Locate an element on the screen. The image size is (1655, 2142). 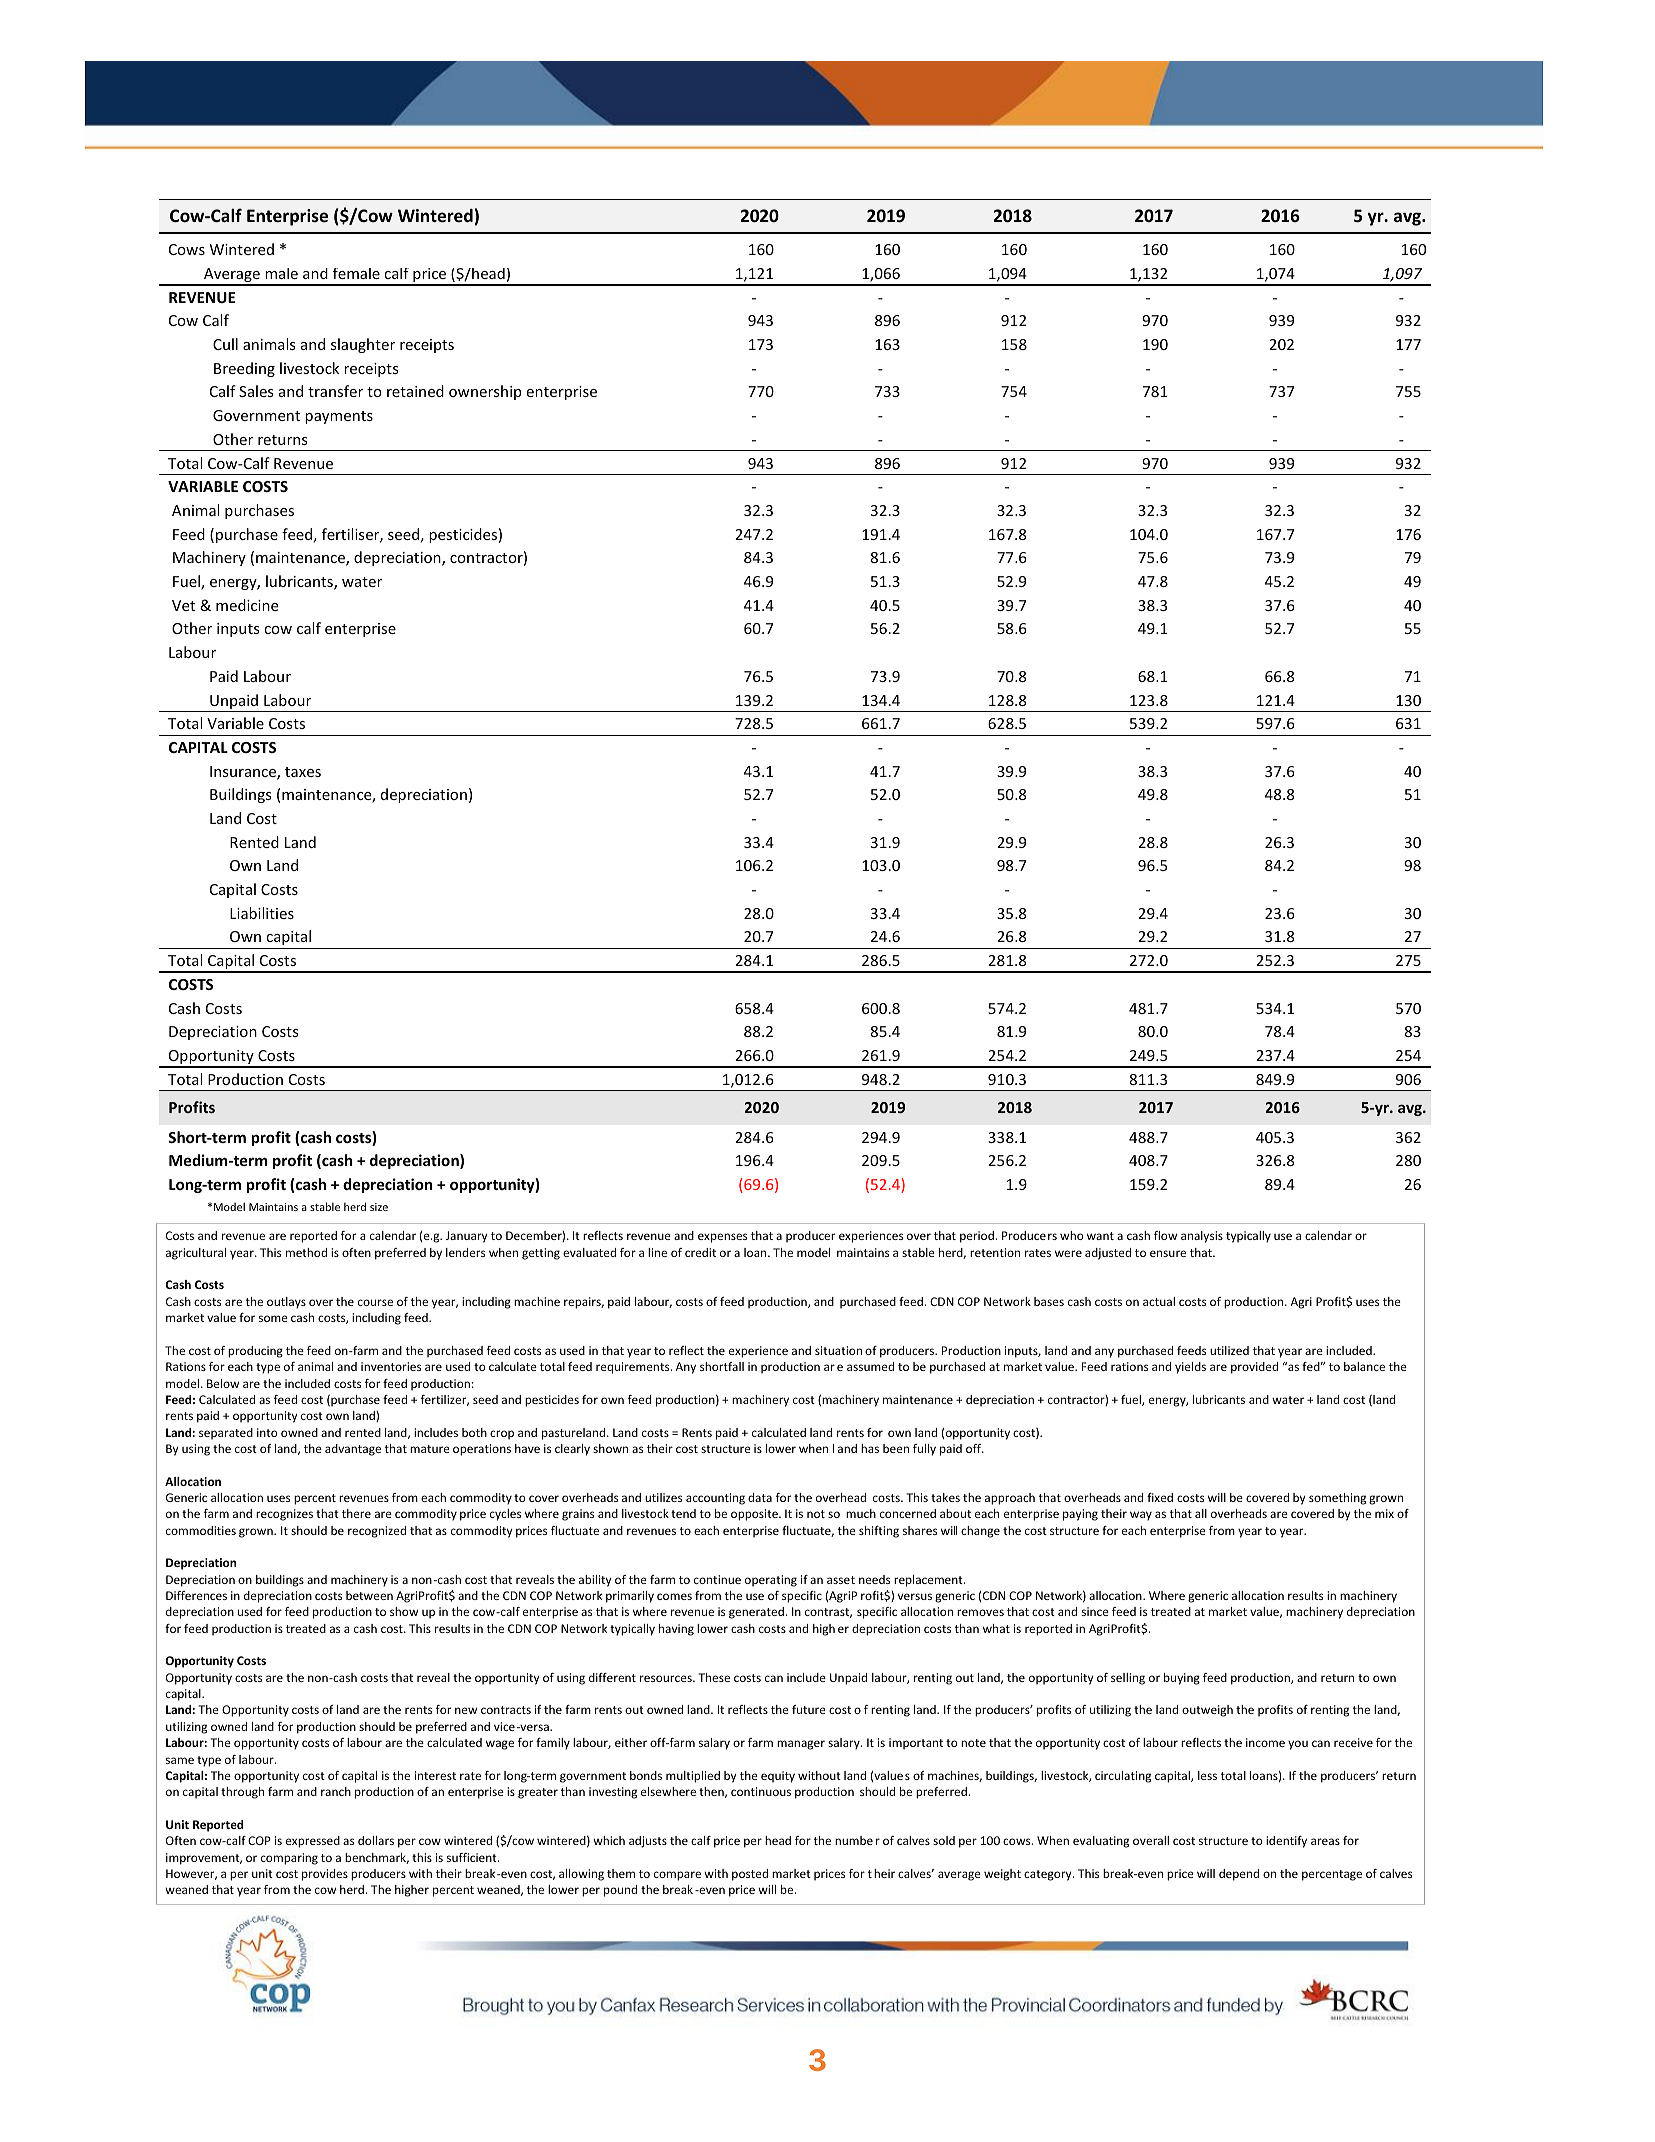
inventories is located at coordinates (391, 1366).
